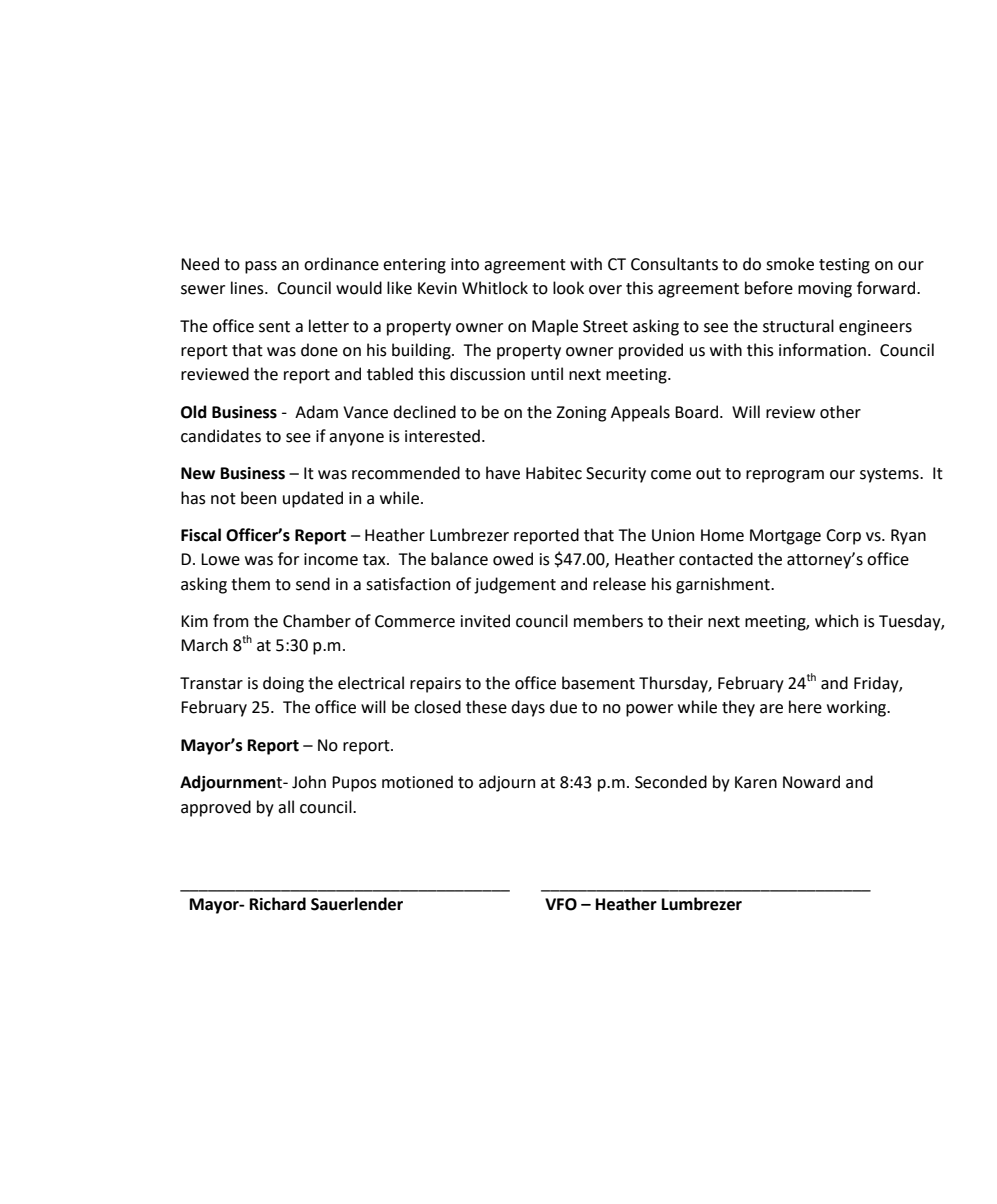 This image has width=997, height=1204. I want to click on lines, so click(248, 288).
